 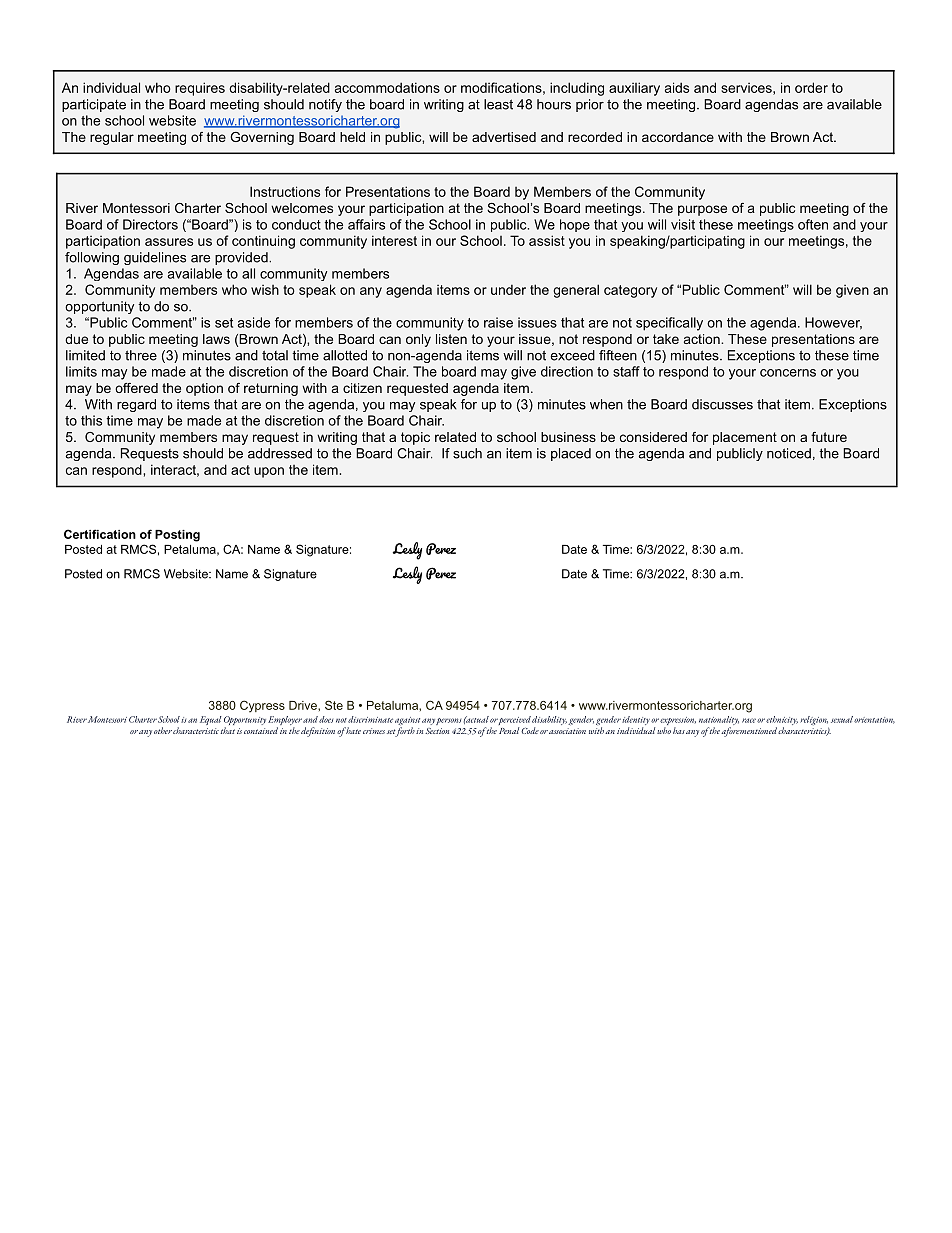 What do you see at coordinates (789, 453) in the page?
I see `noticed` at bounding box center [789, 453].
